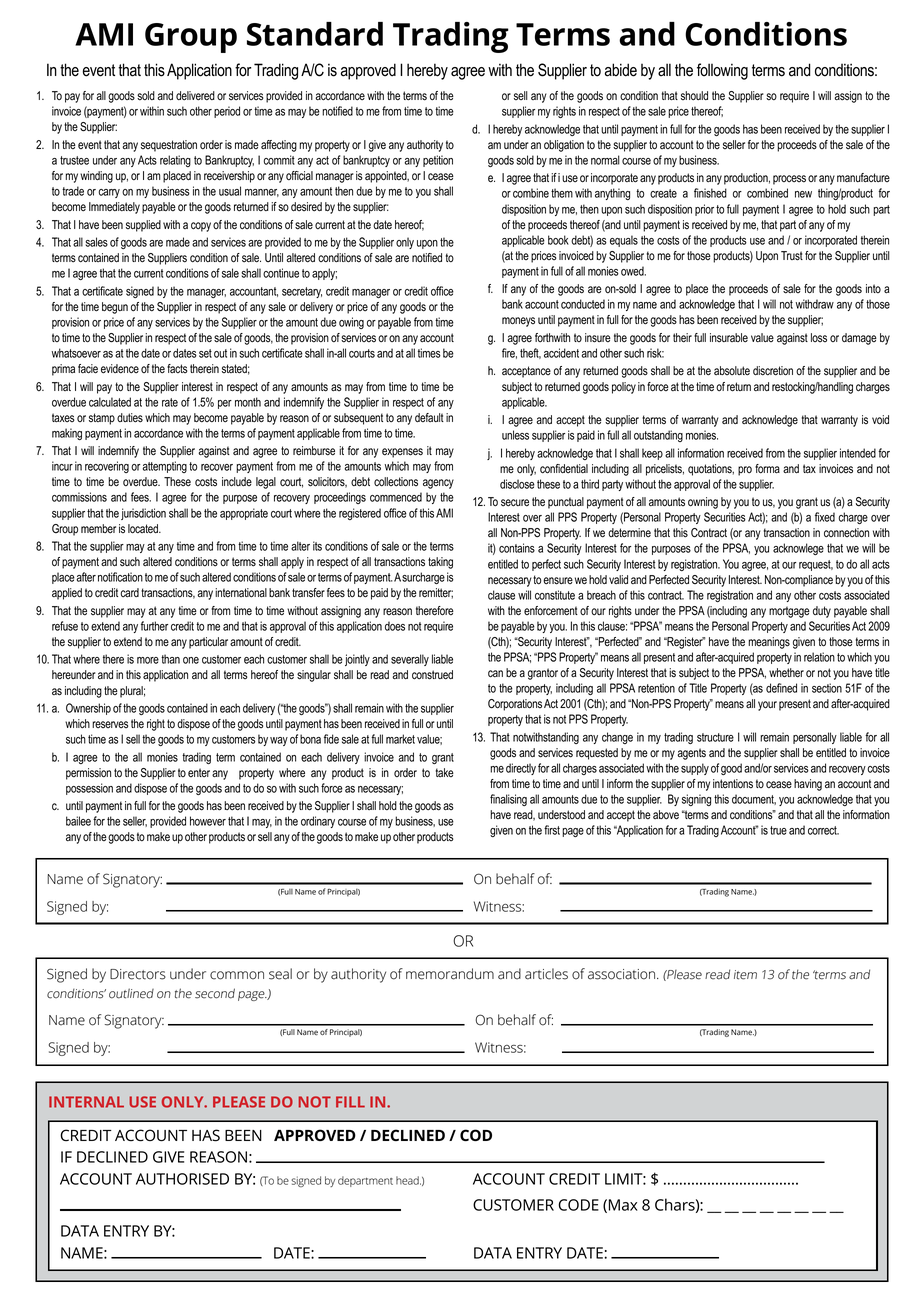 This screenshot has height=1308, width=924. What do you see at coordinates (825, 517) in the screenshot?
I see `fixed` at bounding box center [825, 517].
